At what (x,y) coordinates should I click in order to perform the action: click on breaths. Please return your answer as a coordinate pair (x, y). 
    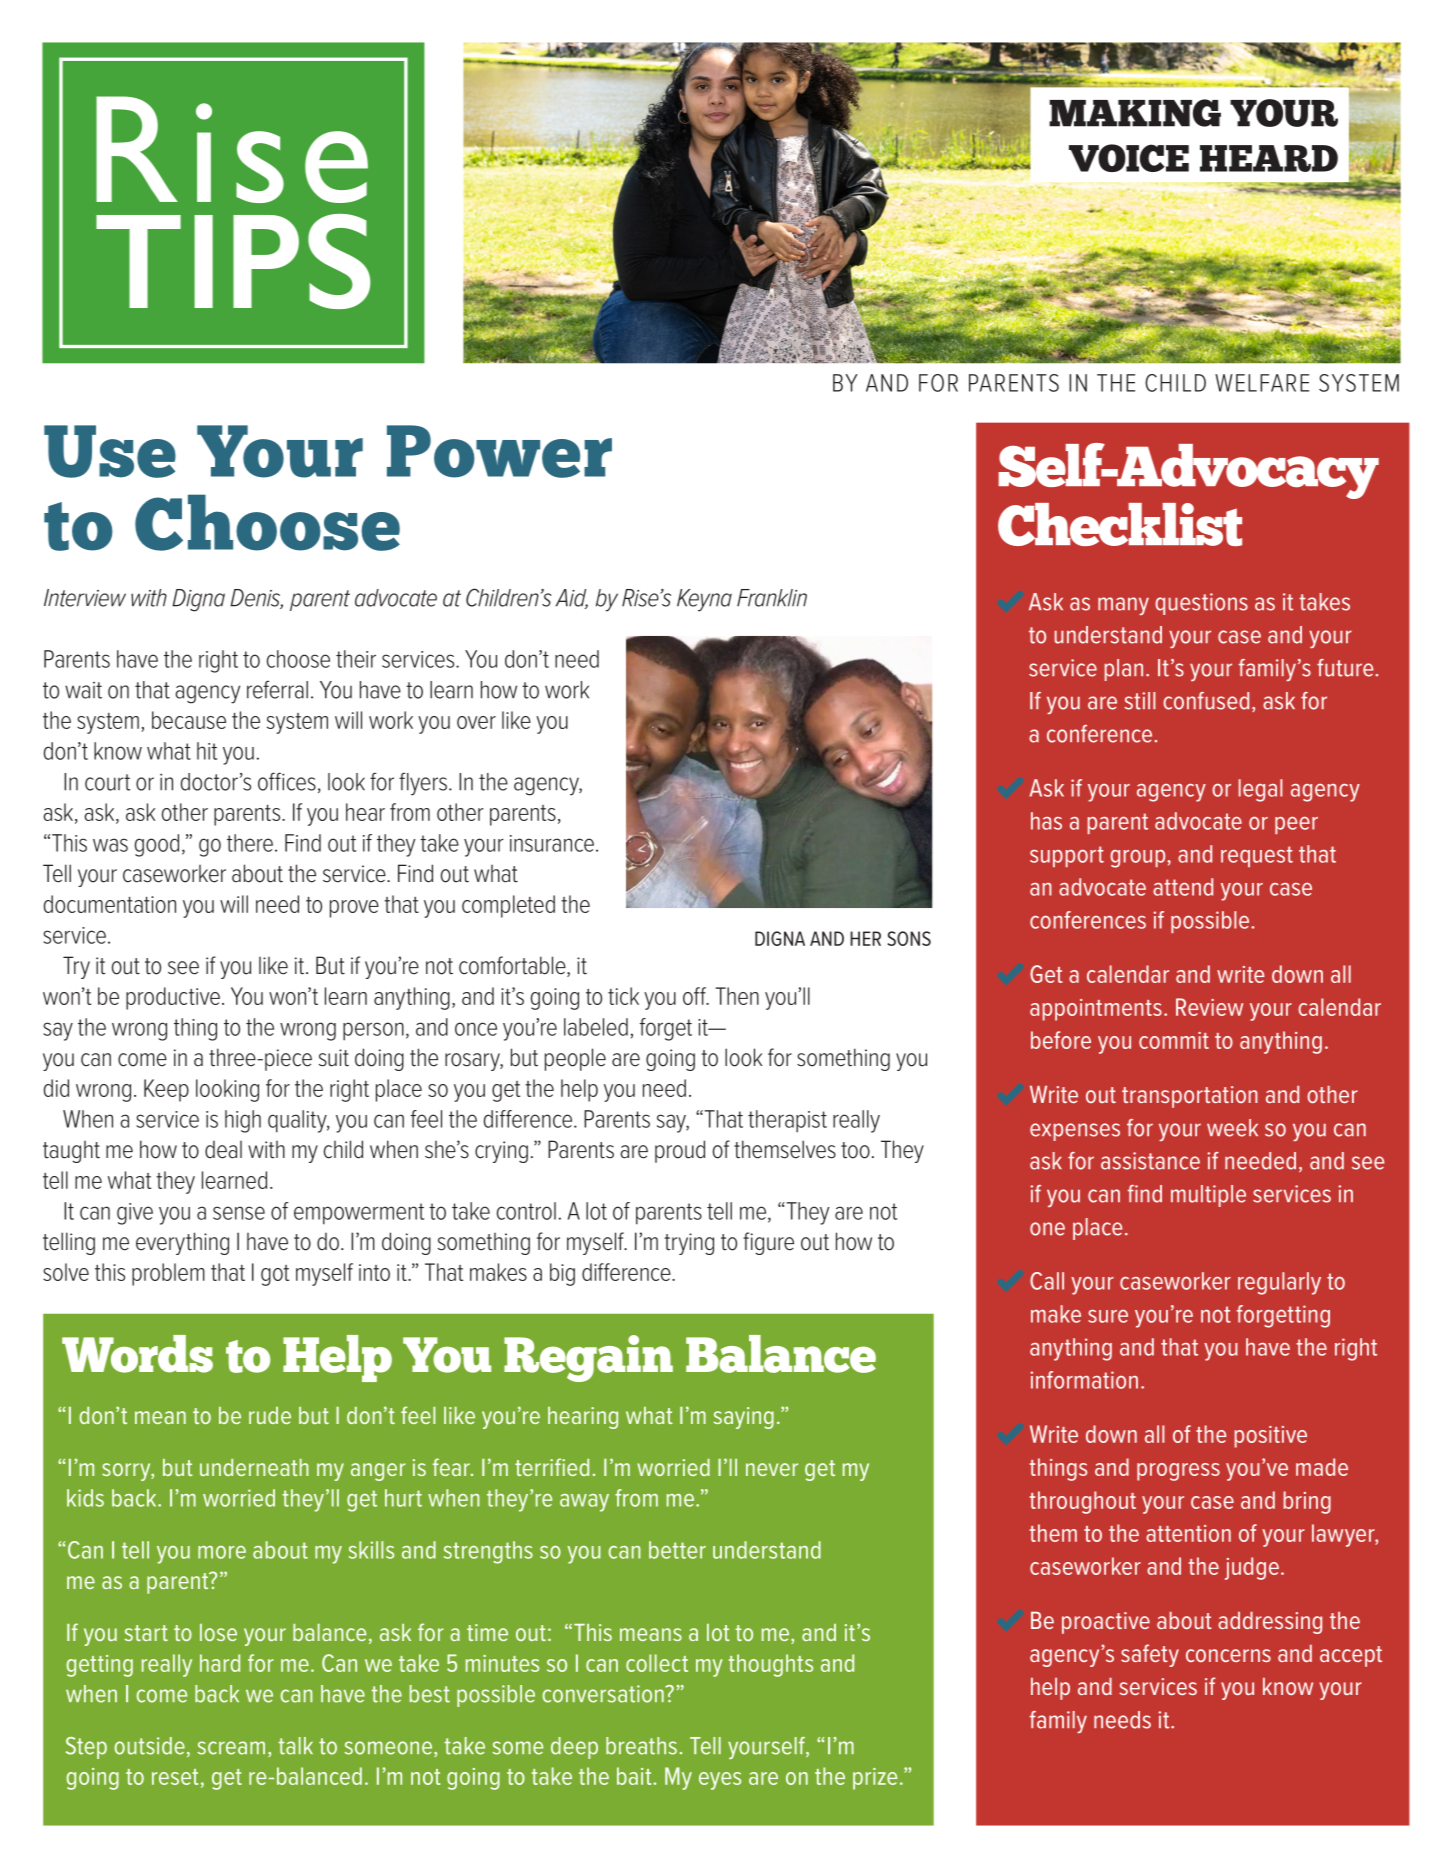
    Looking at the image, I should click on (641, 1746).
